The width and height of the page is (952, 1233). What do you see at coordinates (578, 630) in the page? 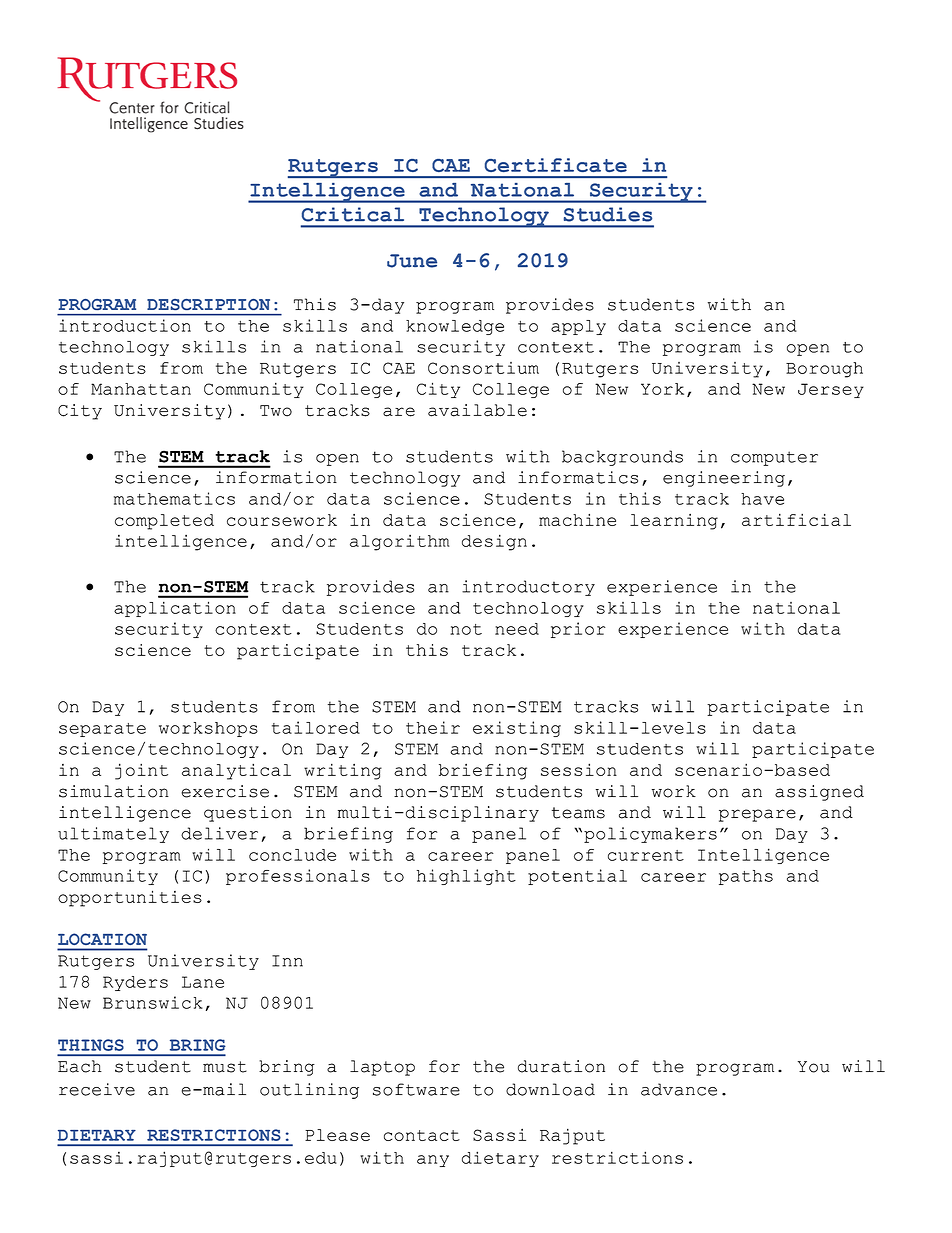
I see `prior` at bounding box center [578, 630].
